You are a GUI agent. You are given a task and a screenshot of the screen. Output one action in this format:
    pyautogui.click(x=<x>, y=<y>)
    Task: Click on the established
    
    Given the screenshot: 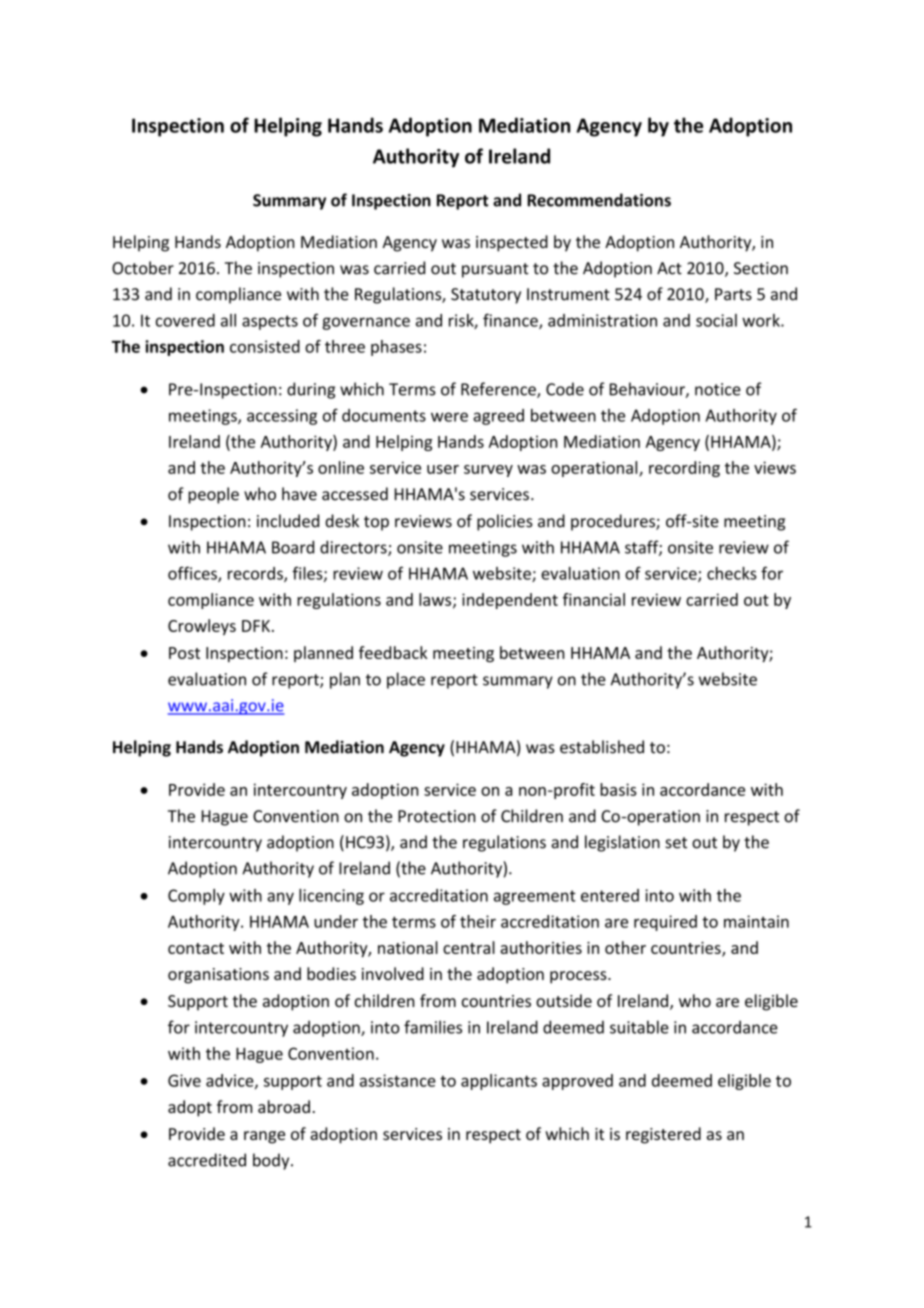 What is the action you would take?
    pyautogui.click(x=602, y=747)
